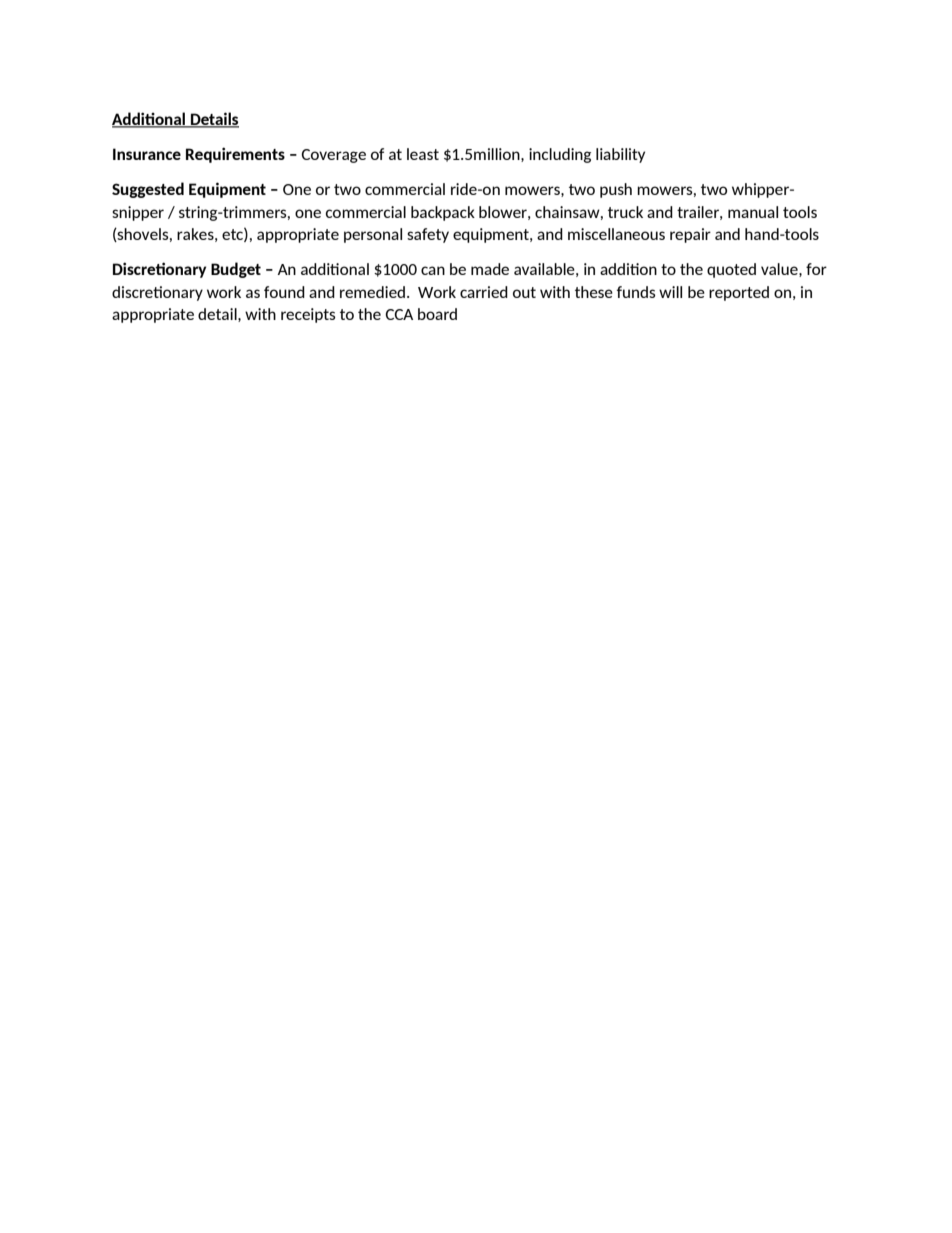 This image has width=952, height=1233. I want to click on board, so click(437, 314).
